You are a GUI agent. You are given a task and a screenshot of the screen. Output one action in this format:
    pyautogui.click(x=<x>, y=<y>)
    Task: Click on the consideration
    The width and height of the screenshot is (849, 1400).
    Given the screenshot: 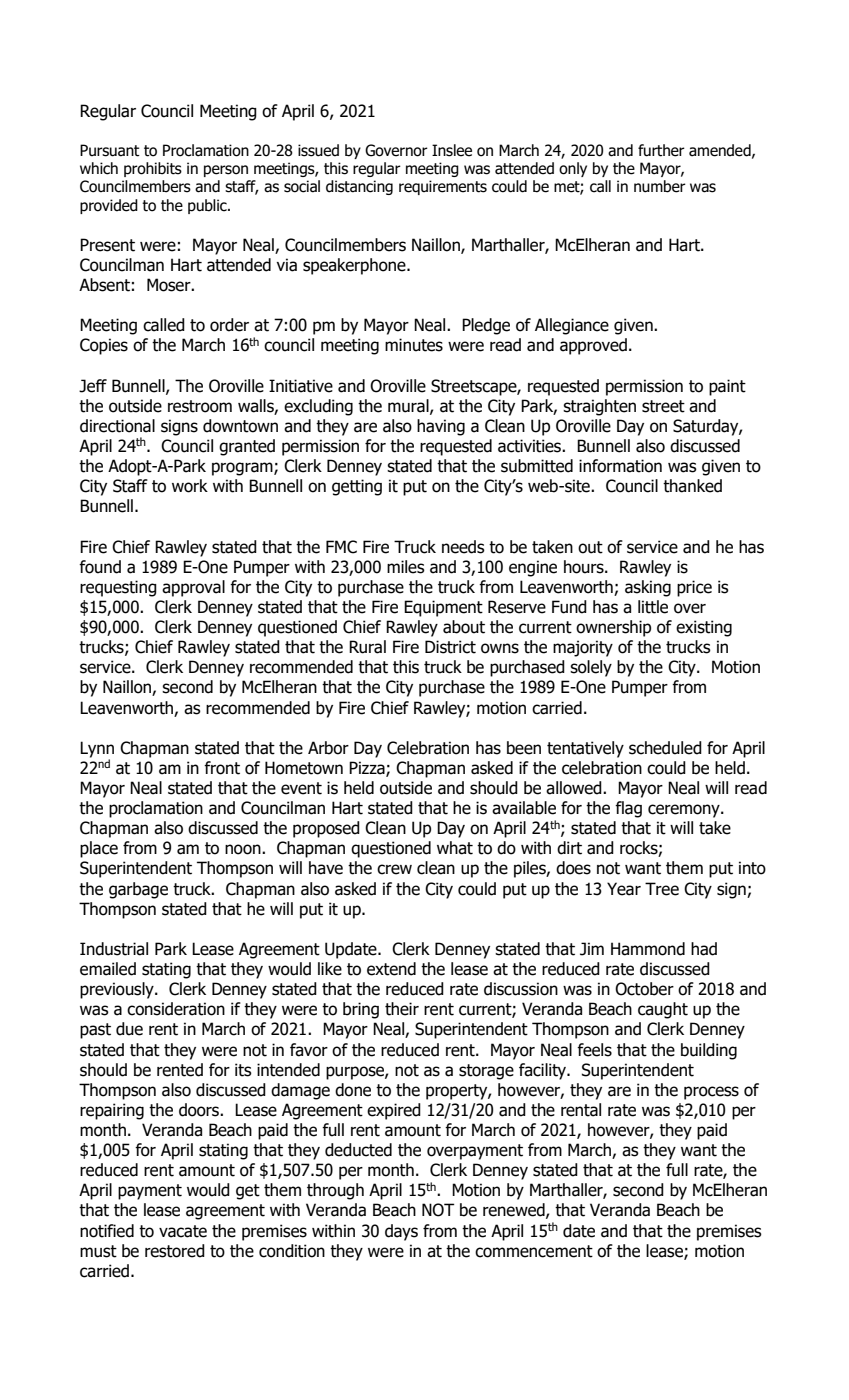 What is the action you would take?
    pyautogui.click(x=176, y=1009)
